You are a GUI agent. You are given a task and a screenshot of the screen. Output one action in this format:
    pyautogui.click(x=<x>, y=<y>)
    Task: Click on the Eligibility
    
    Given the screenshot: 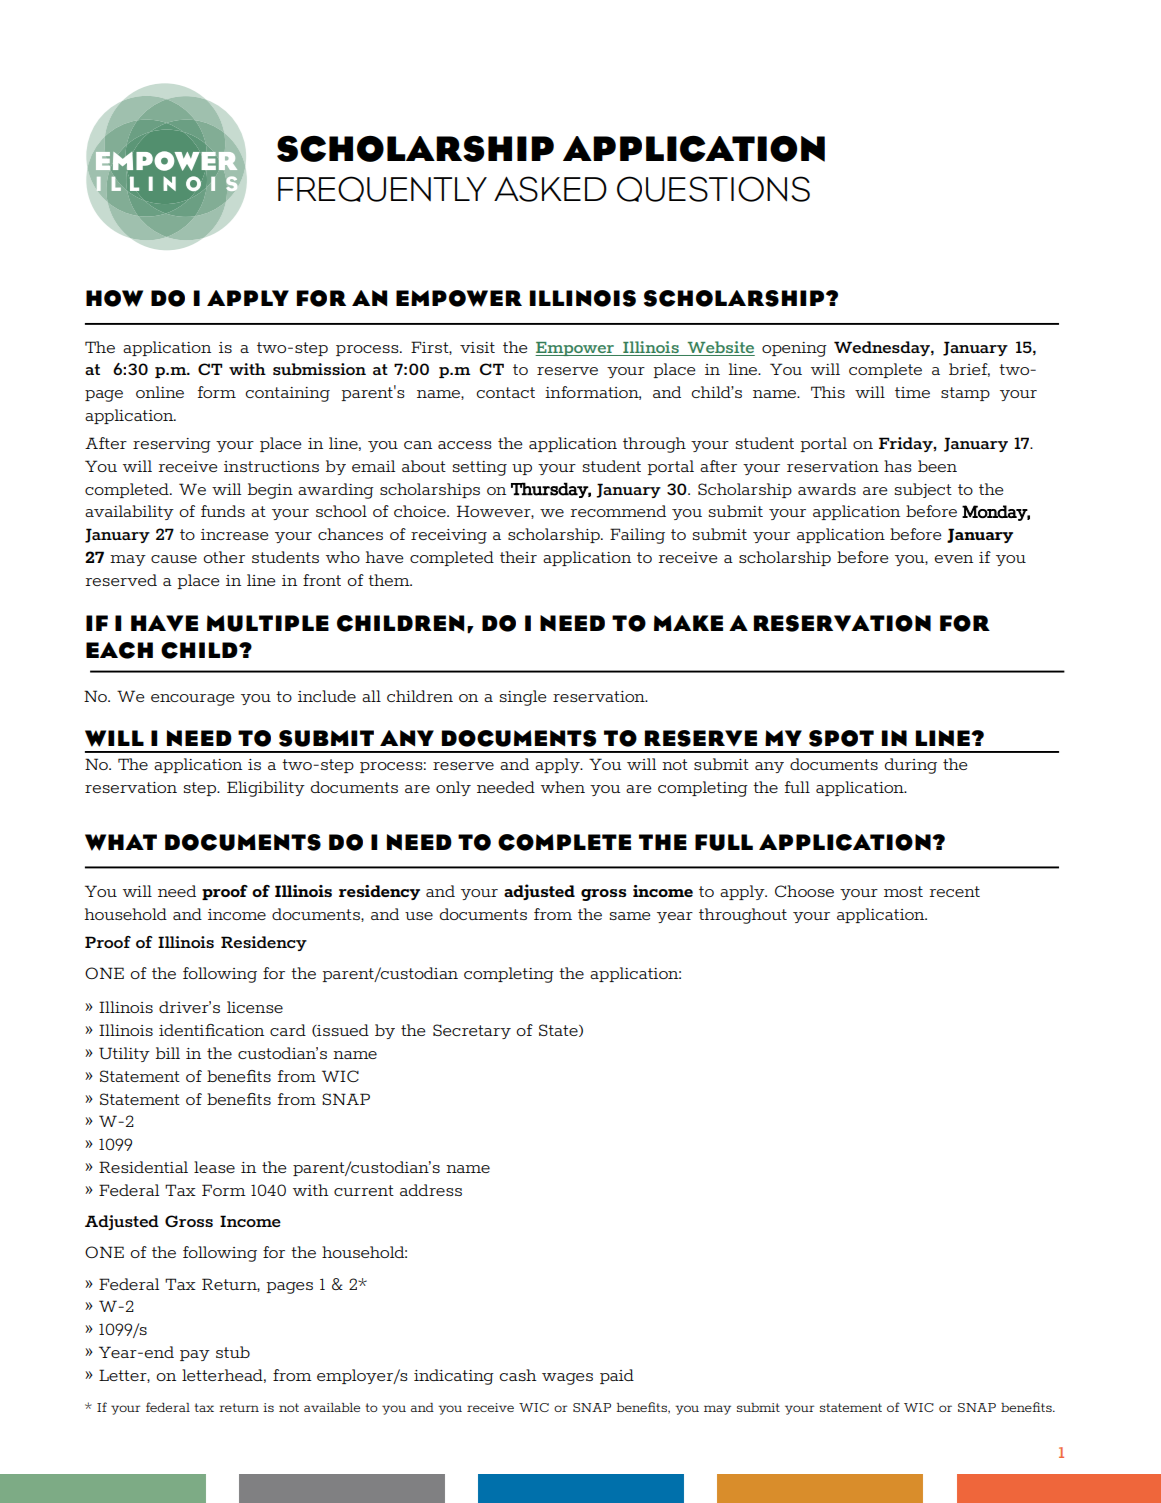 What is the action you would take?
    pyautogui.click(x=266, y=789)
